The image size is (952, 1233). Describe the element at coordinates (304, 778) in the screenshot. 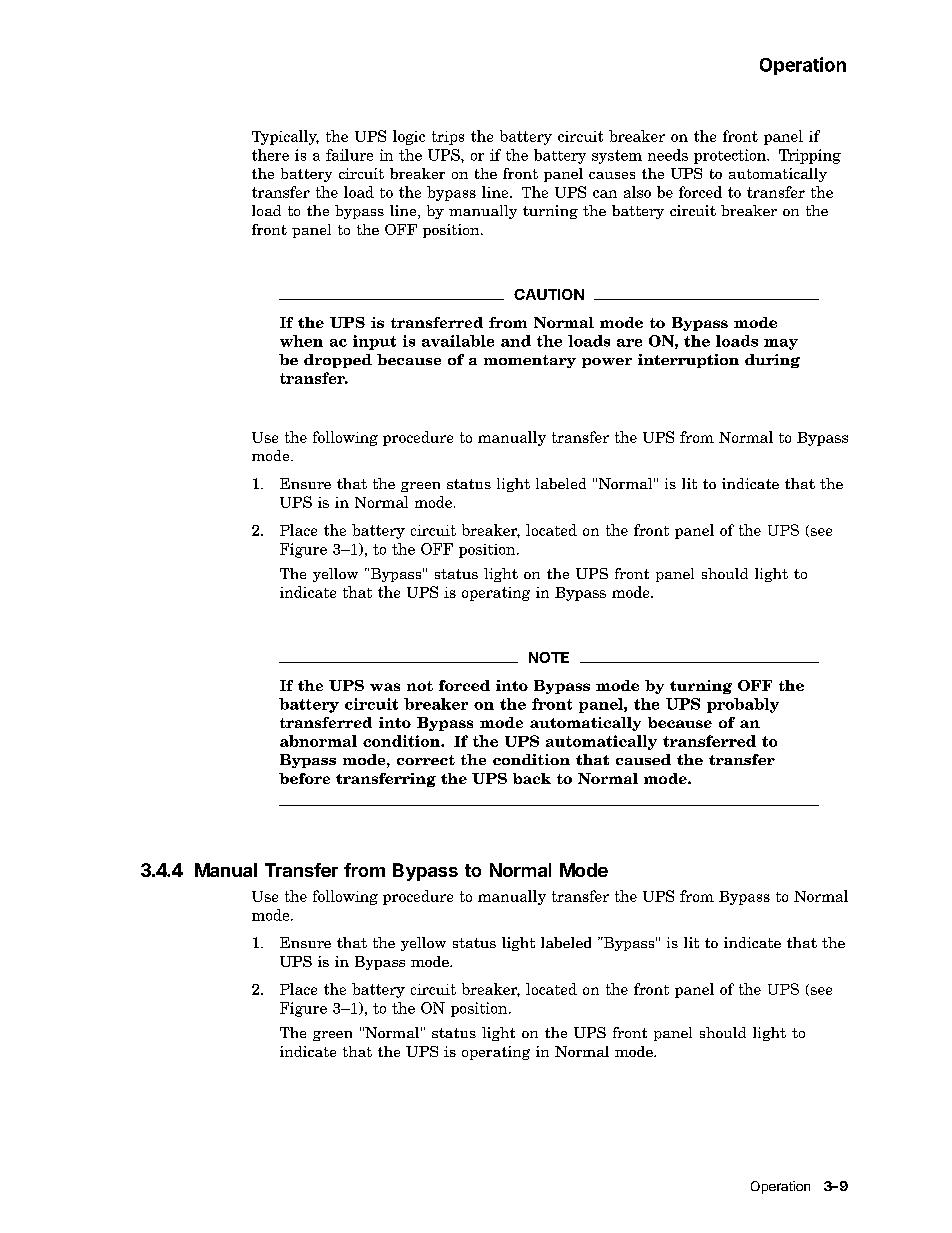

I see `before` at that location.
